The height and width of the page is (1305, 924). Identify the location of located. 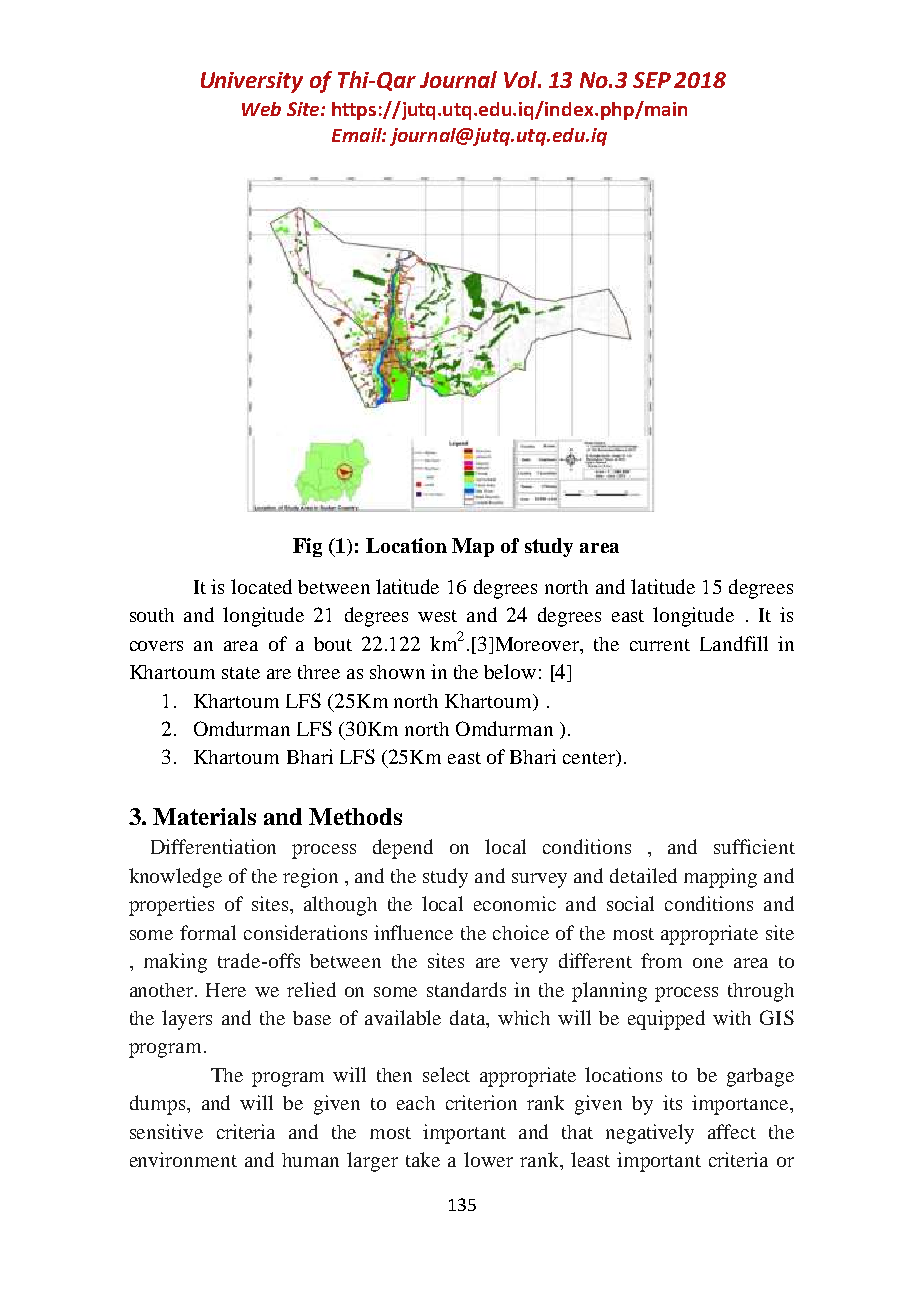
(261, 586).
